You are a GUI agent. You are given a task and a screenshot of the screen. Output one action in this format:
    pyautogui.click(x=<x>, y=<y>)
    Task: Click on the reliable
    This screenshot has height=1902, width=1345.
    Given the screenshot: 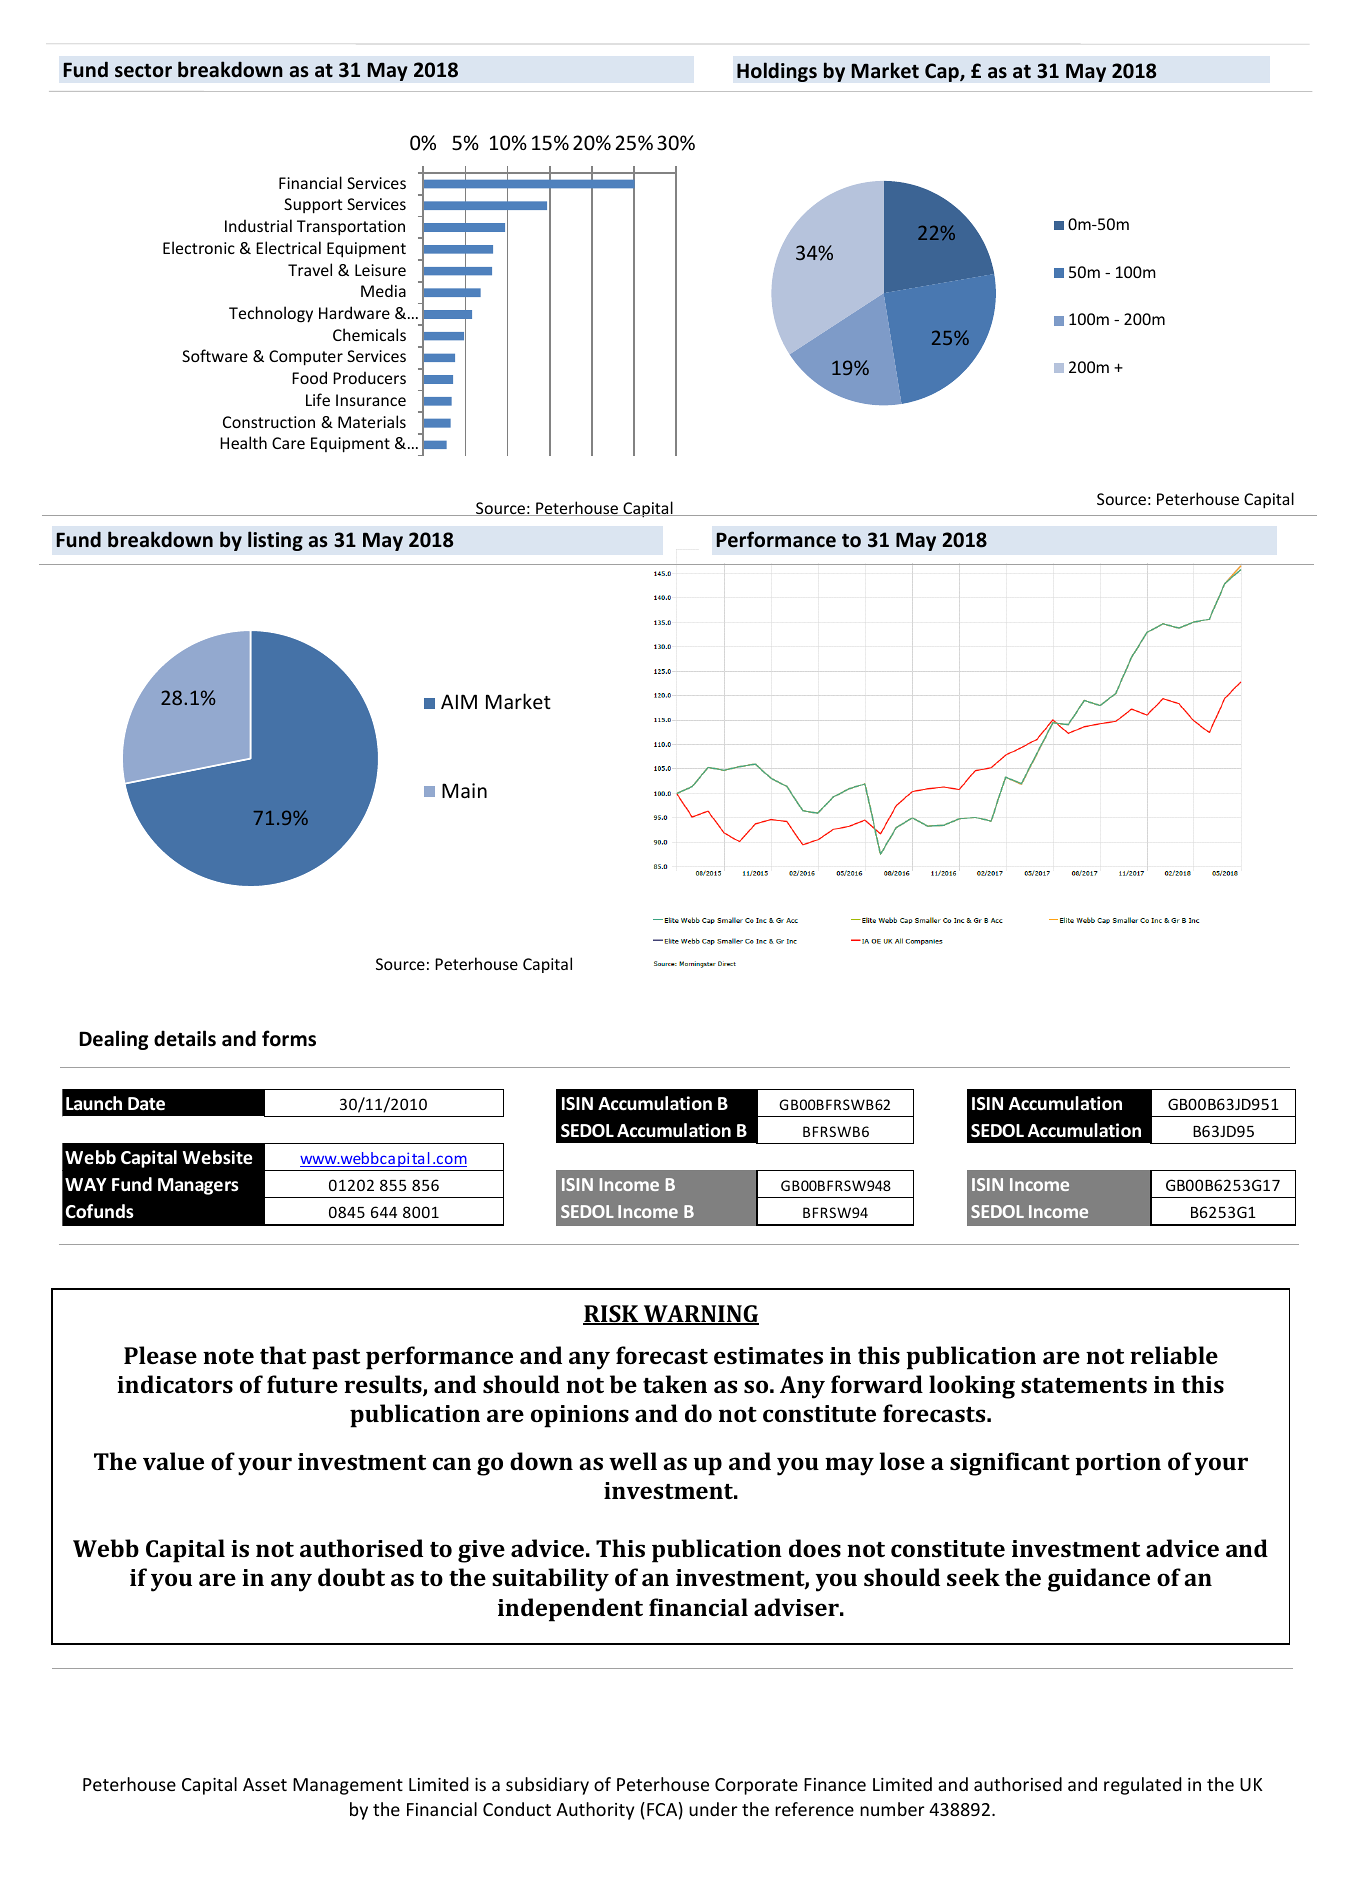 What is the action you would take?
    pyautogui.click(x=1174, y=1355)
